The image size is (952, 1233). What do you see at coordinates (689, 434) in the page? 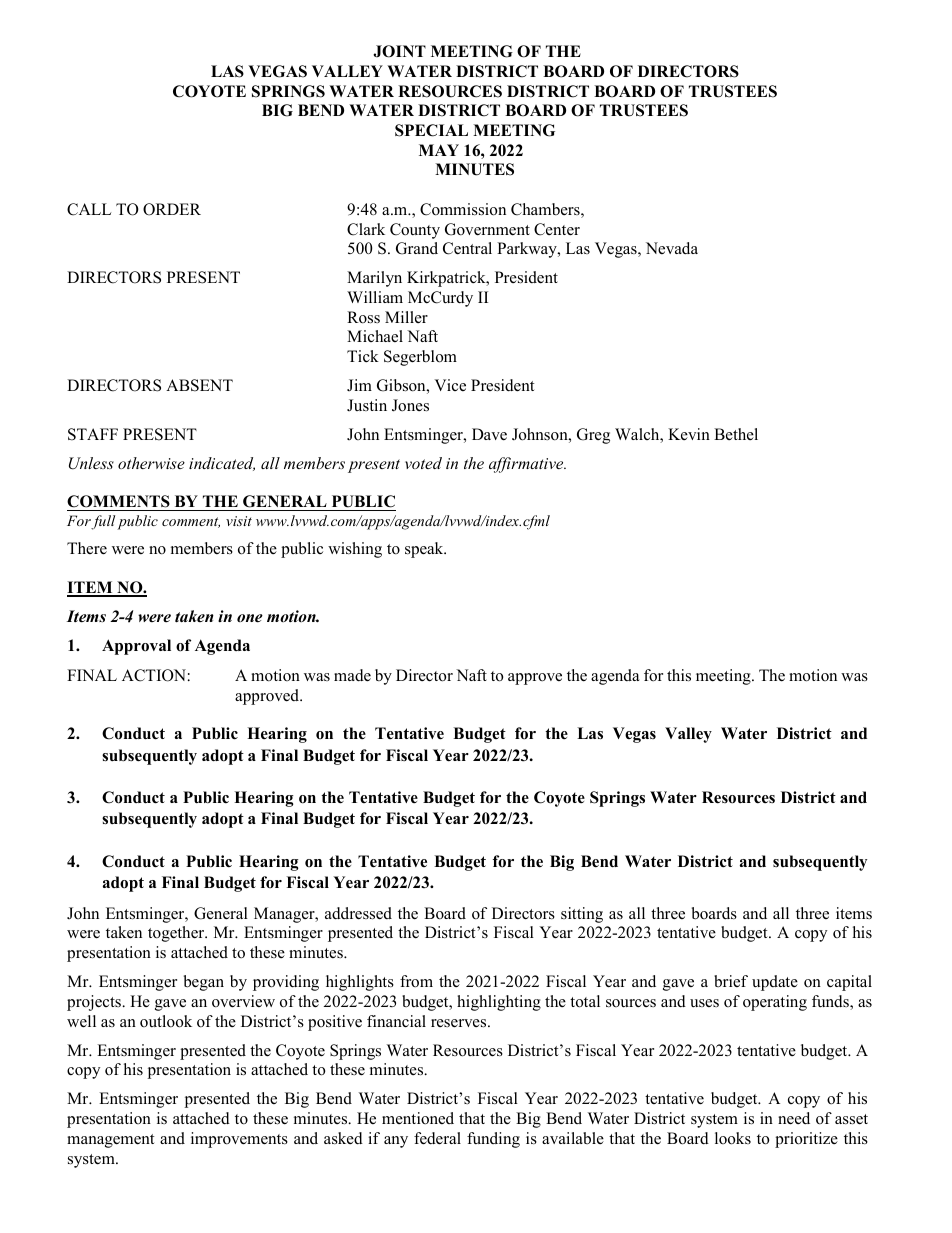
I see `Kevin` at bounding box center [689, 434].
